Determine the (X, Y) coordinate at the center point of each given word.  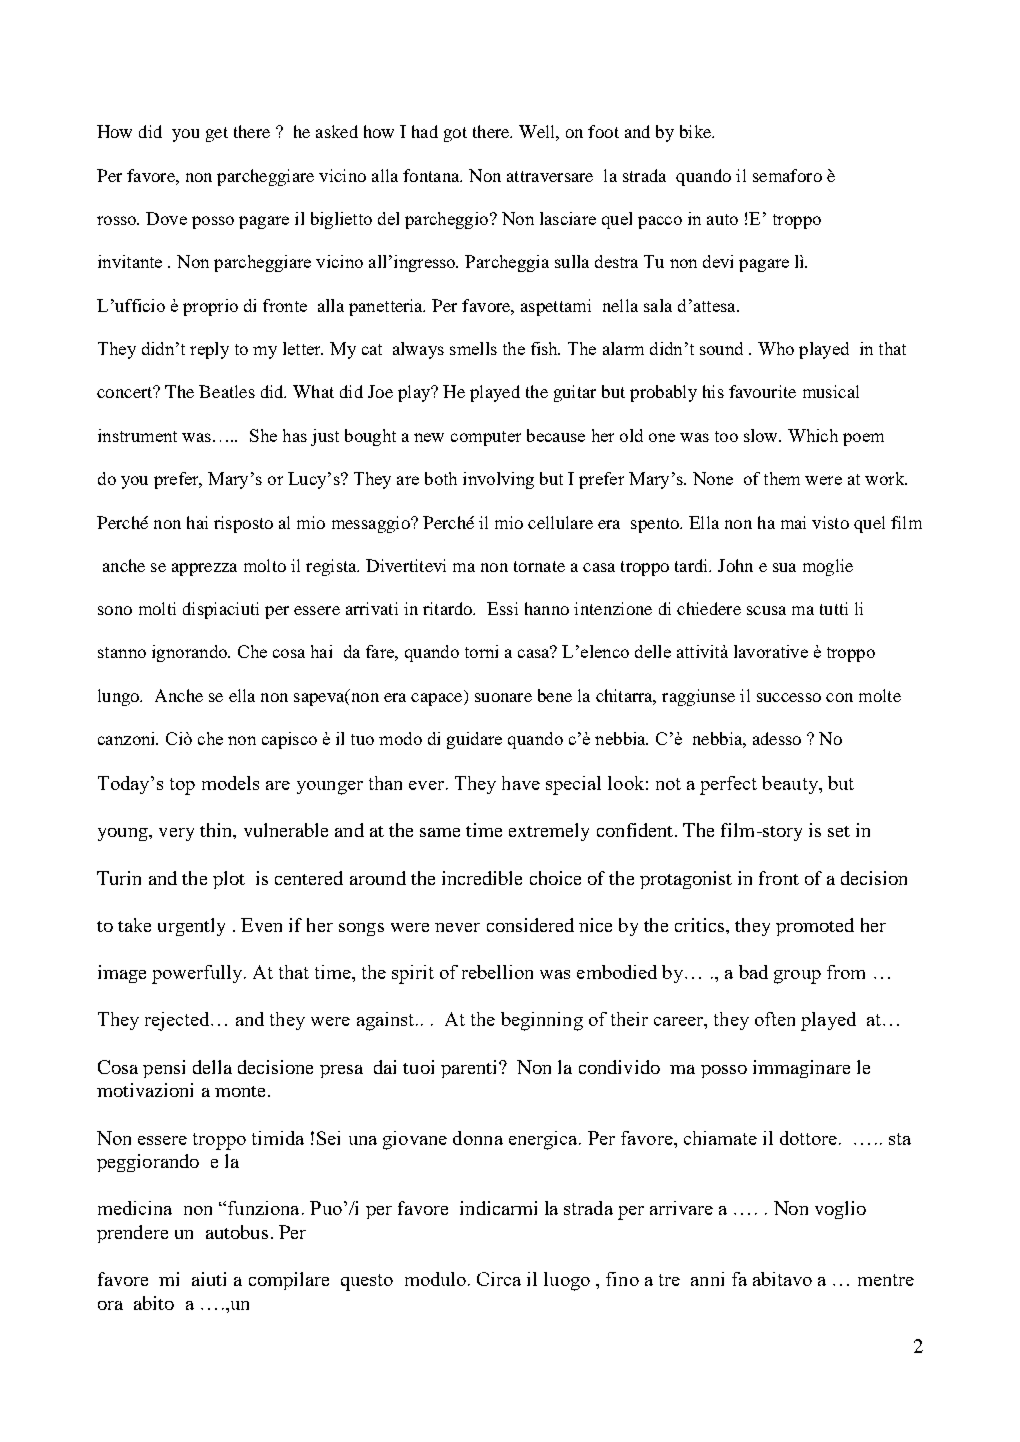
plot (229, 880)
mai (793, 522)
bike (696, 131)
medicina (135, 1208)
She (263, 435)
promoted (815, 927)
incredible (482, 878)
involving (498, 480)
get (217, 134)
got (455, 134)
